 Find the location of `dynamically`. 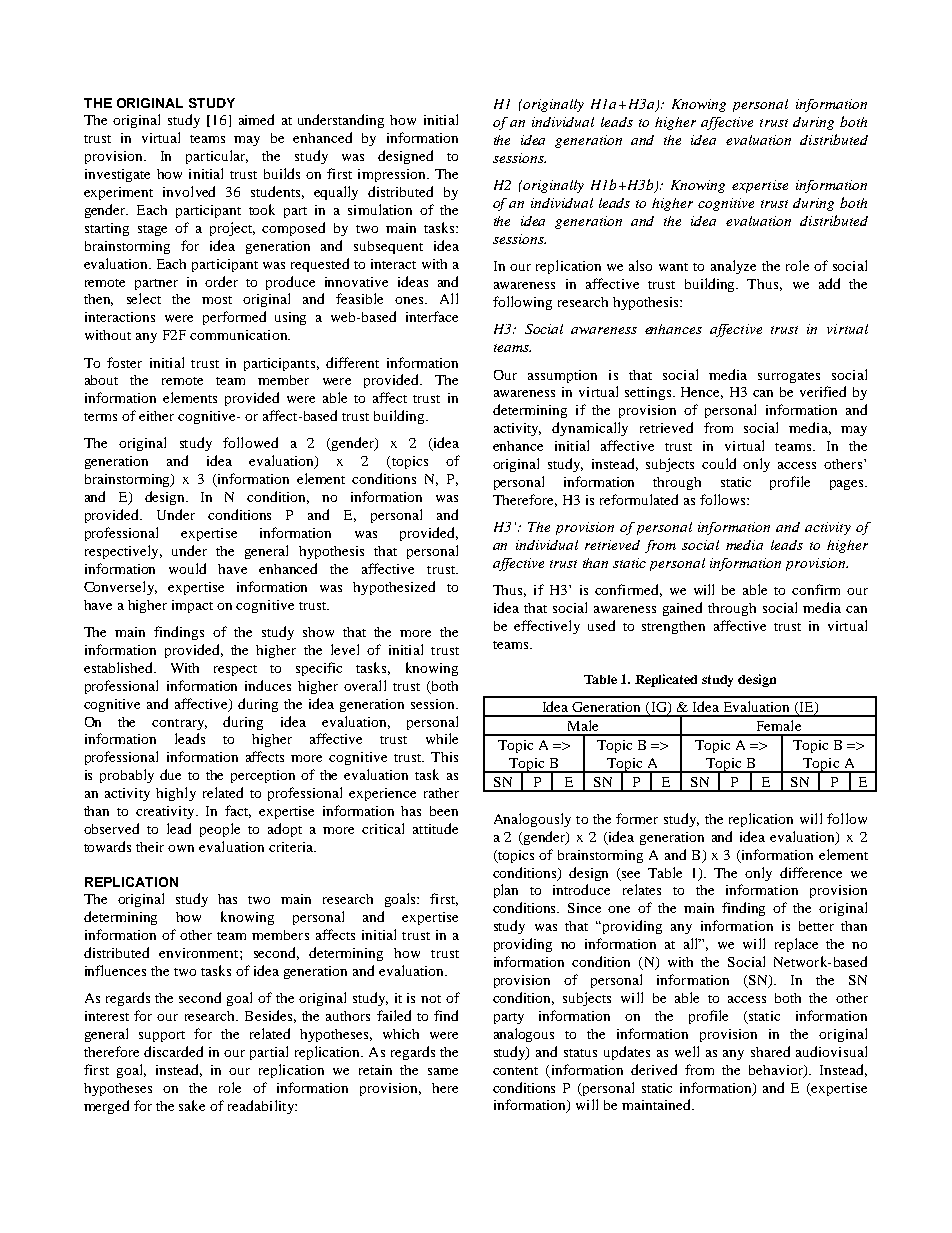

dynamically is located at coordinates (590, 429).
